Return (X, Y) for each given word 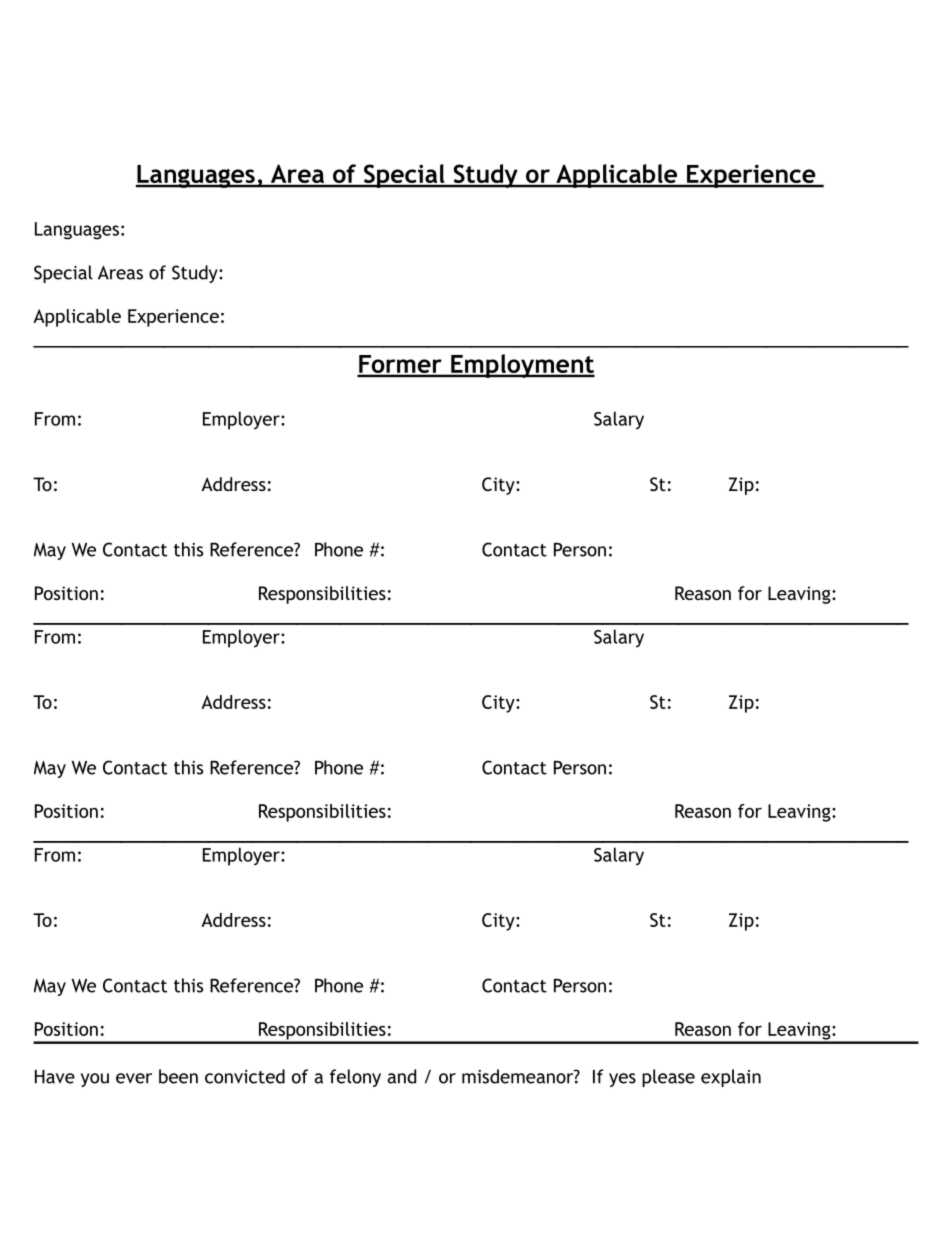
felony (355, 1078)
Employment (522, 366)
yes (622, 1080)
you (95, 1080)
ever (134, 1078)
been (178, 1076)
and (401, 1076)
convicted (245, 1076)
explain (731, 1078)
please (668, 1078)
